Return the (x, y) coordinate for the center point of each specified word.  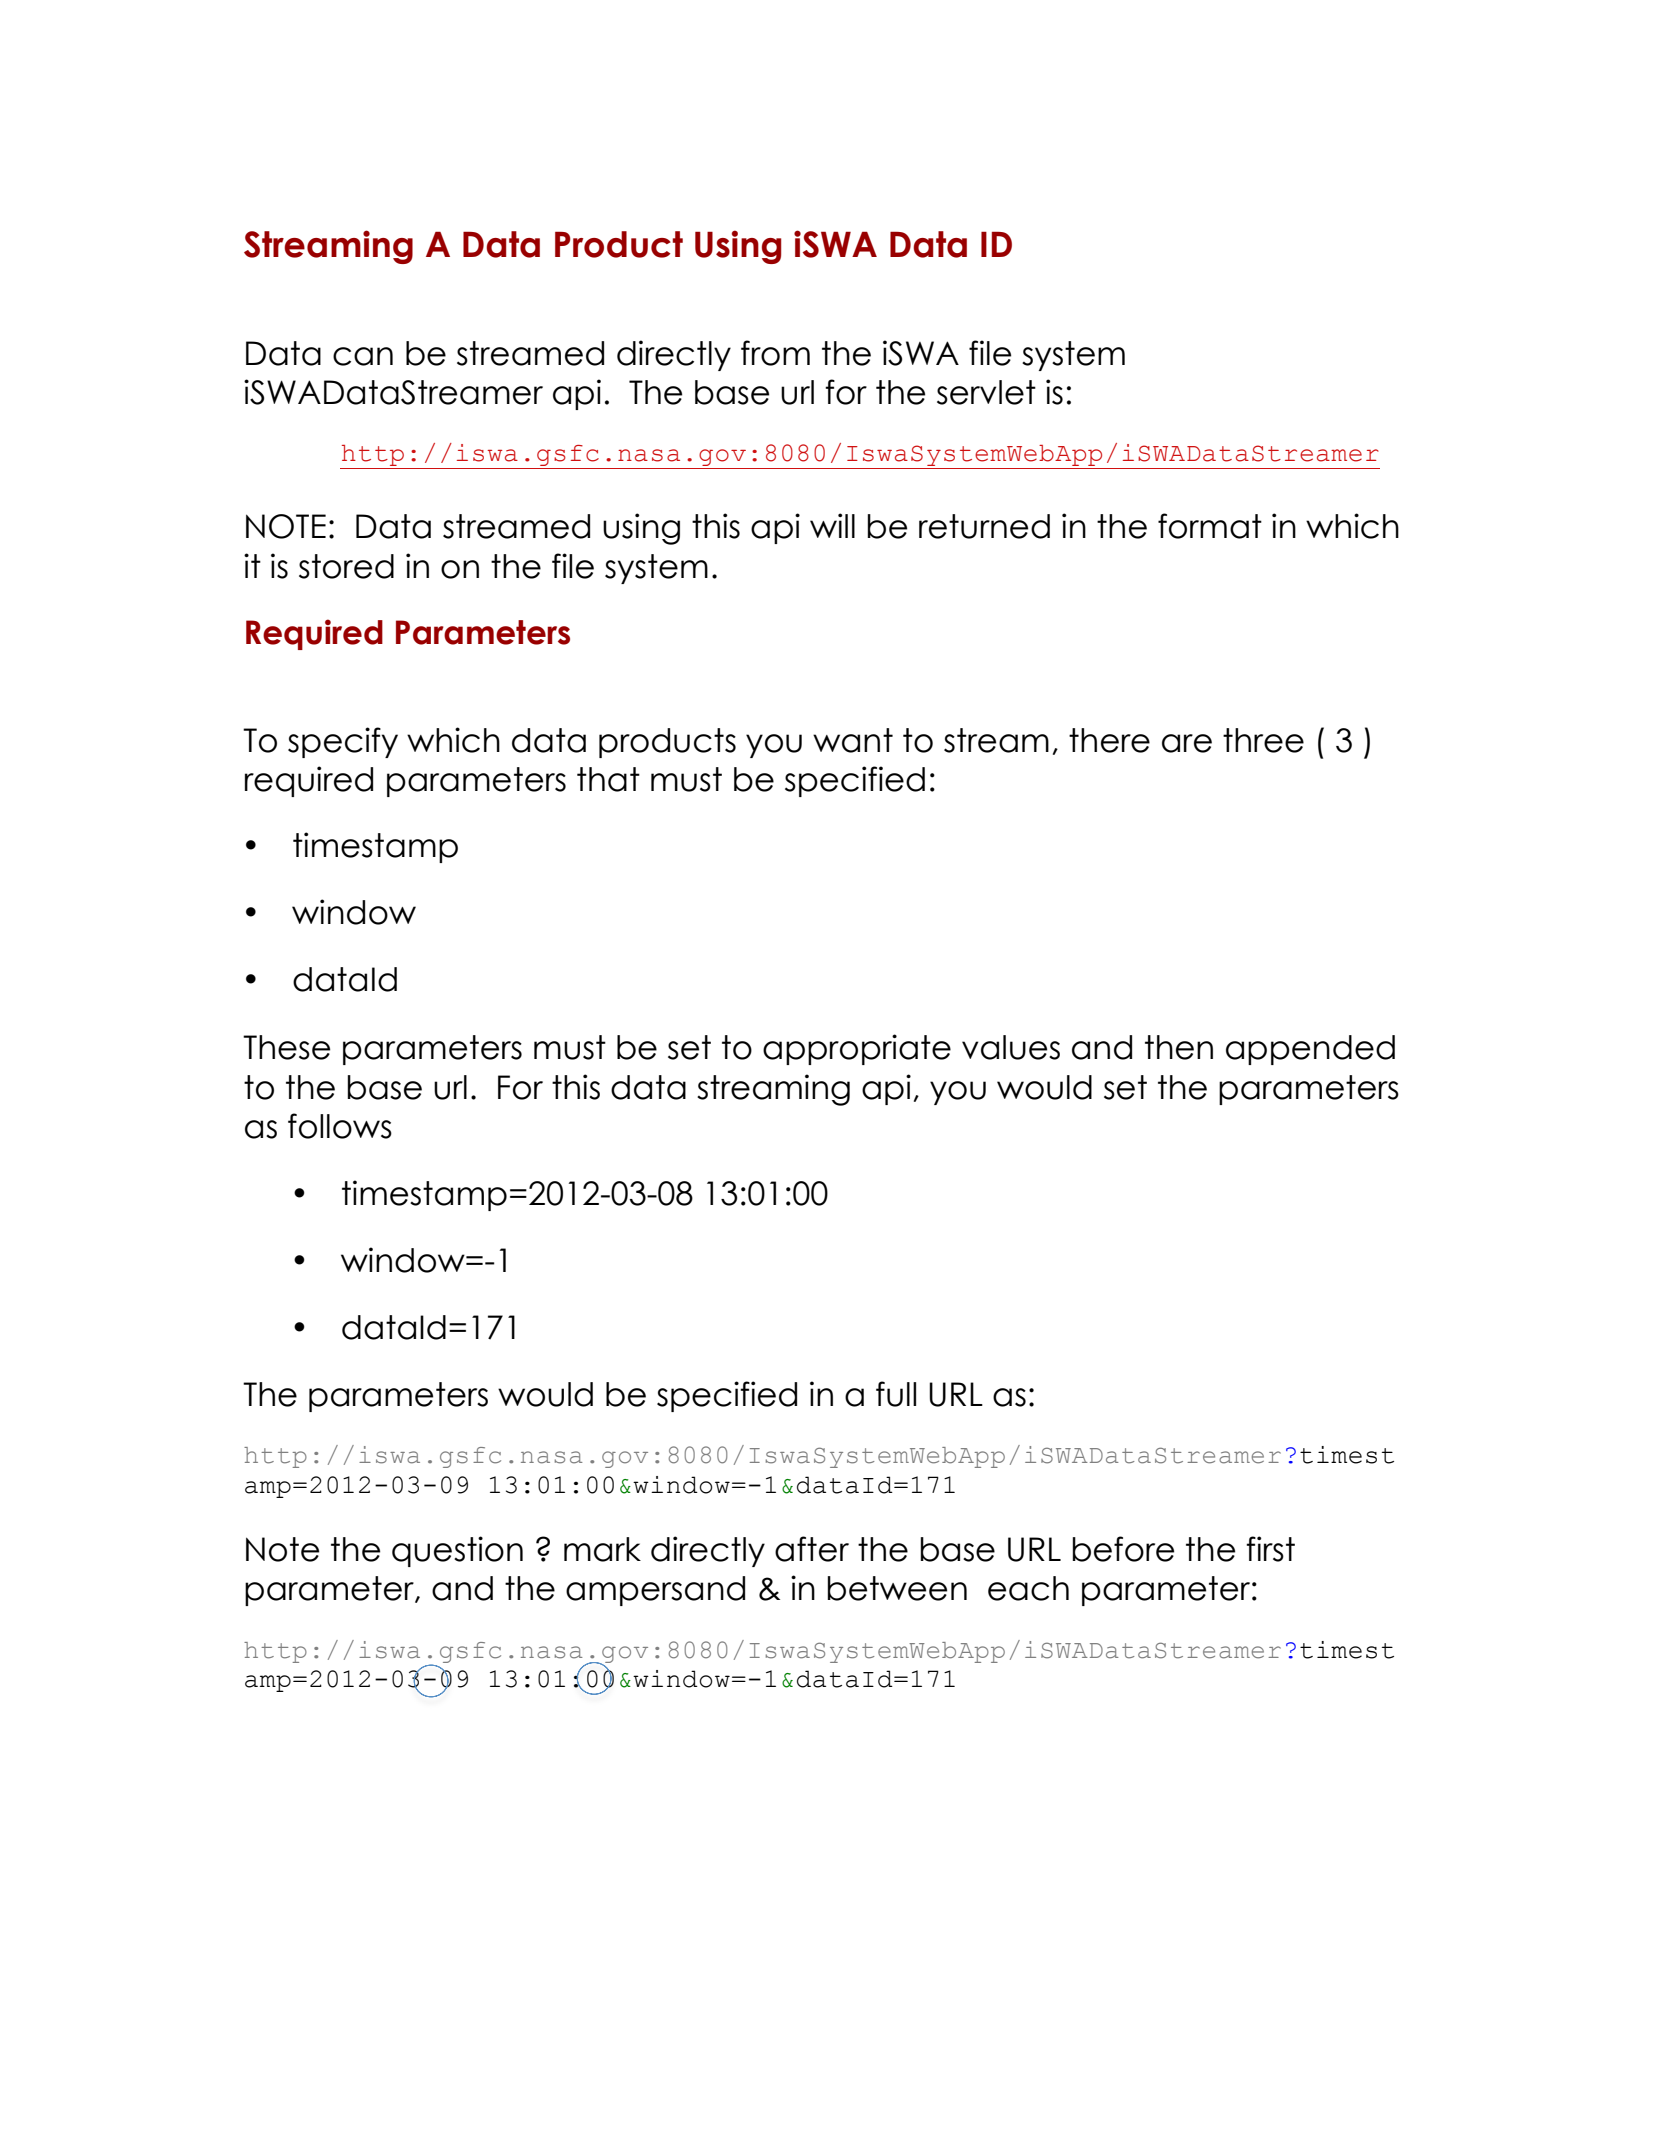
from (775, 353)
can (363, 356)
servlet (986, 392)
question (457, 1551)
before (1123, 1549)
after (812, 1549)
